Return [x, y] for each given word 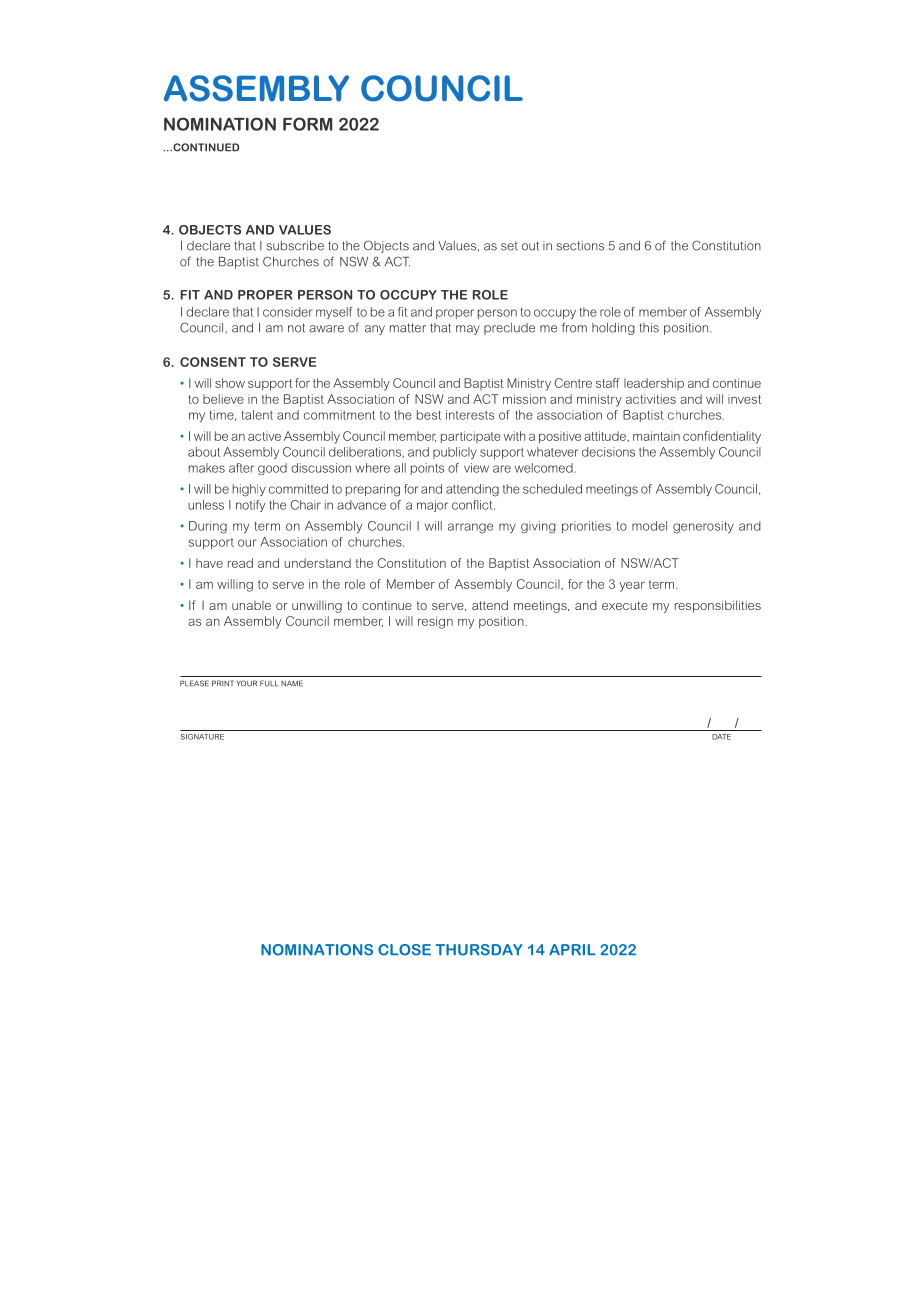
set [509, 246]
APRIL [572, 950]
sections [580, 246]
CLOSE [404, 950]
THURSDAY [479, 950]
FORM [307, 124]
